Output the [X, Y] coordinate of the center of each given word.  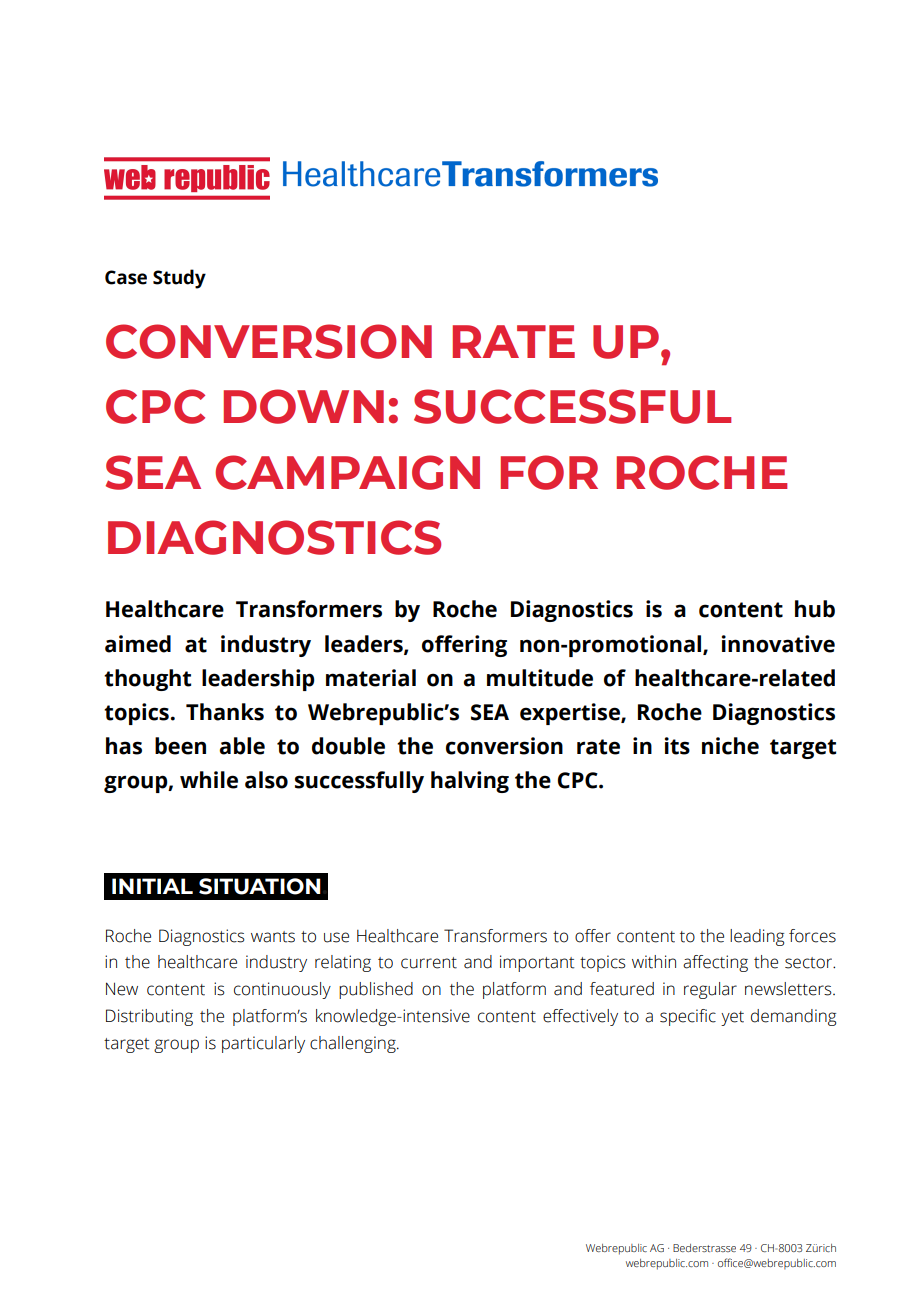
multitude [540, 678]
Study [179, 279]
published [376, 990]
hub [815, 609]
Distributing [149, 1017]
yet [732, 1018]
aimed [138, 644]
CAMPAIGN [347, 472]
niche [730, 746]
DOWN [303, 406]
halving [470, 782]
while [209, 780]
